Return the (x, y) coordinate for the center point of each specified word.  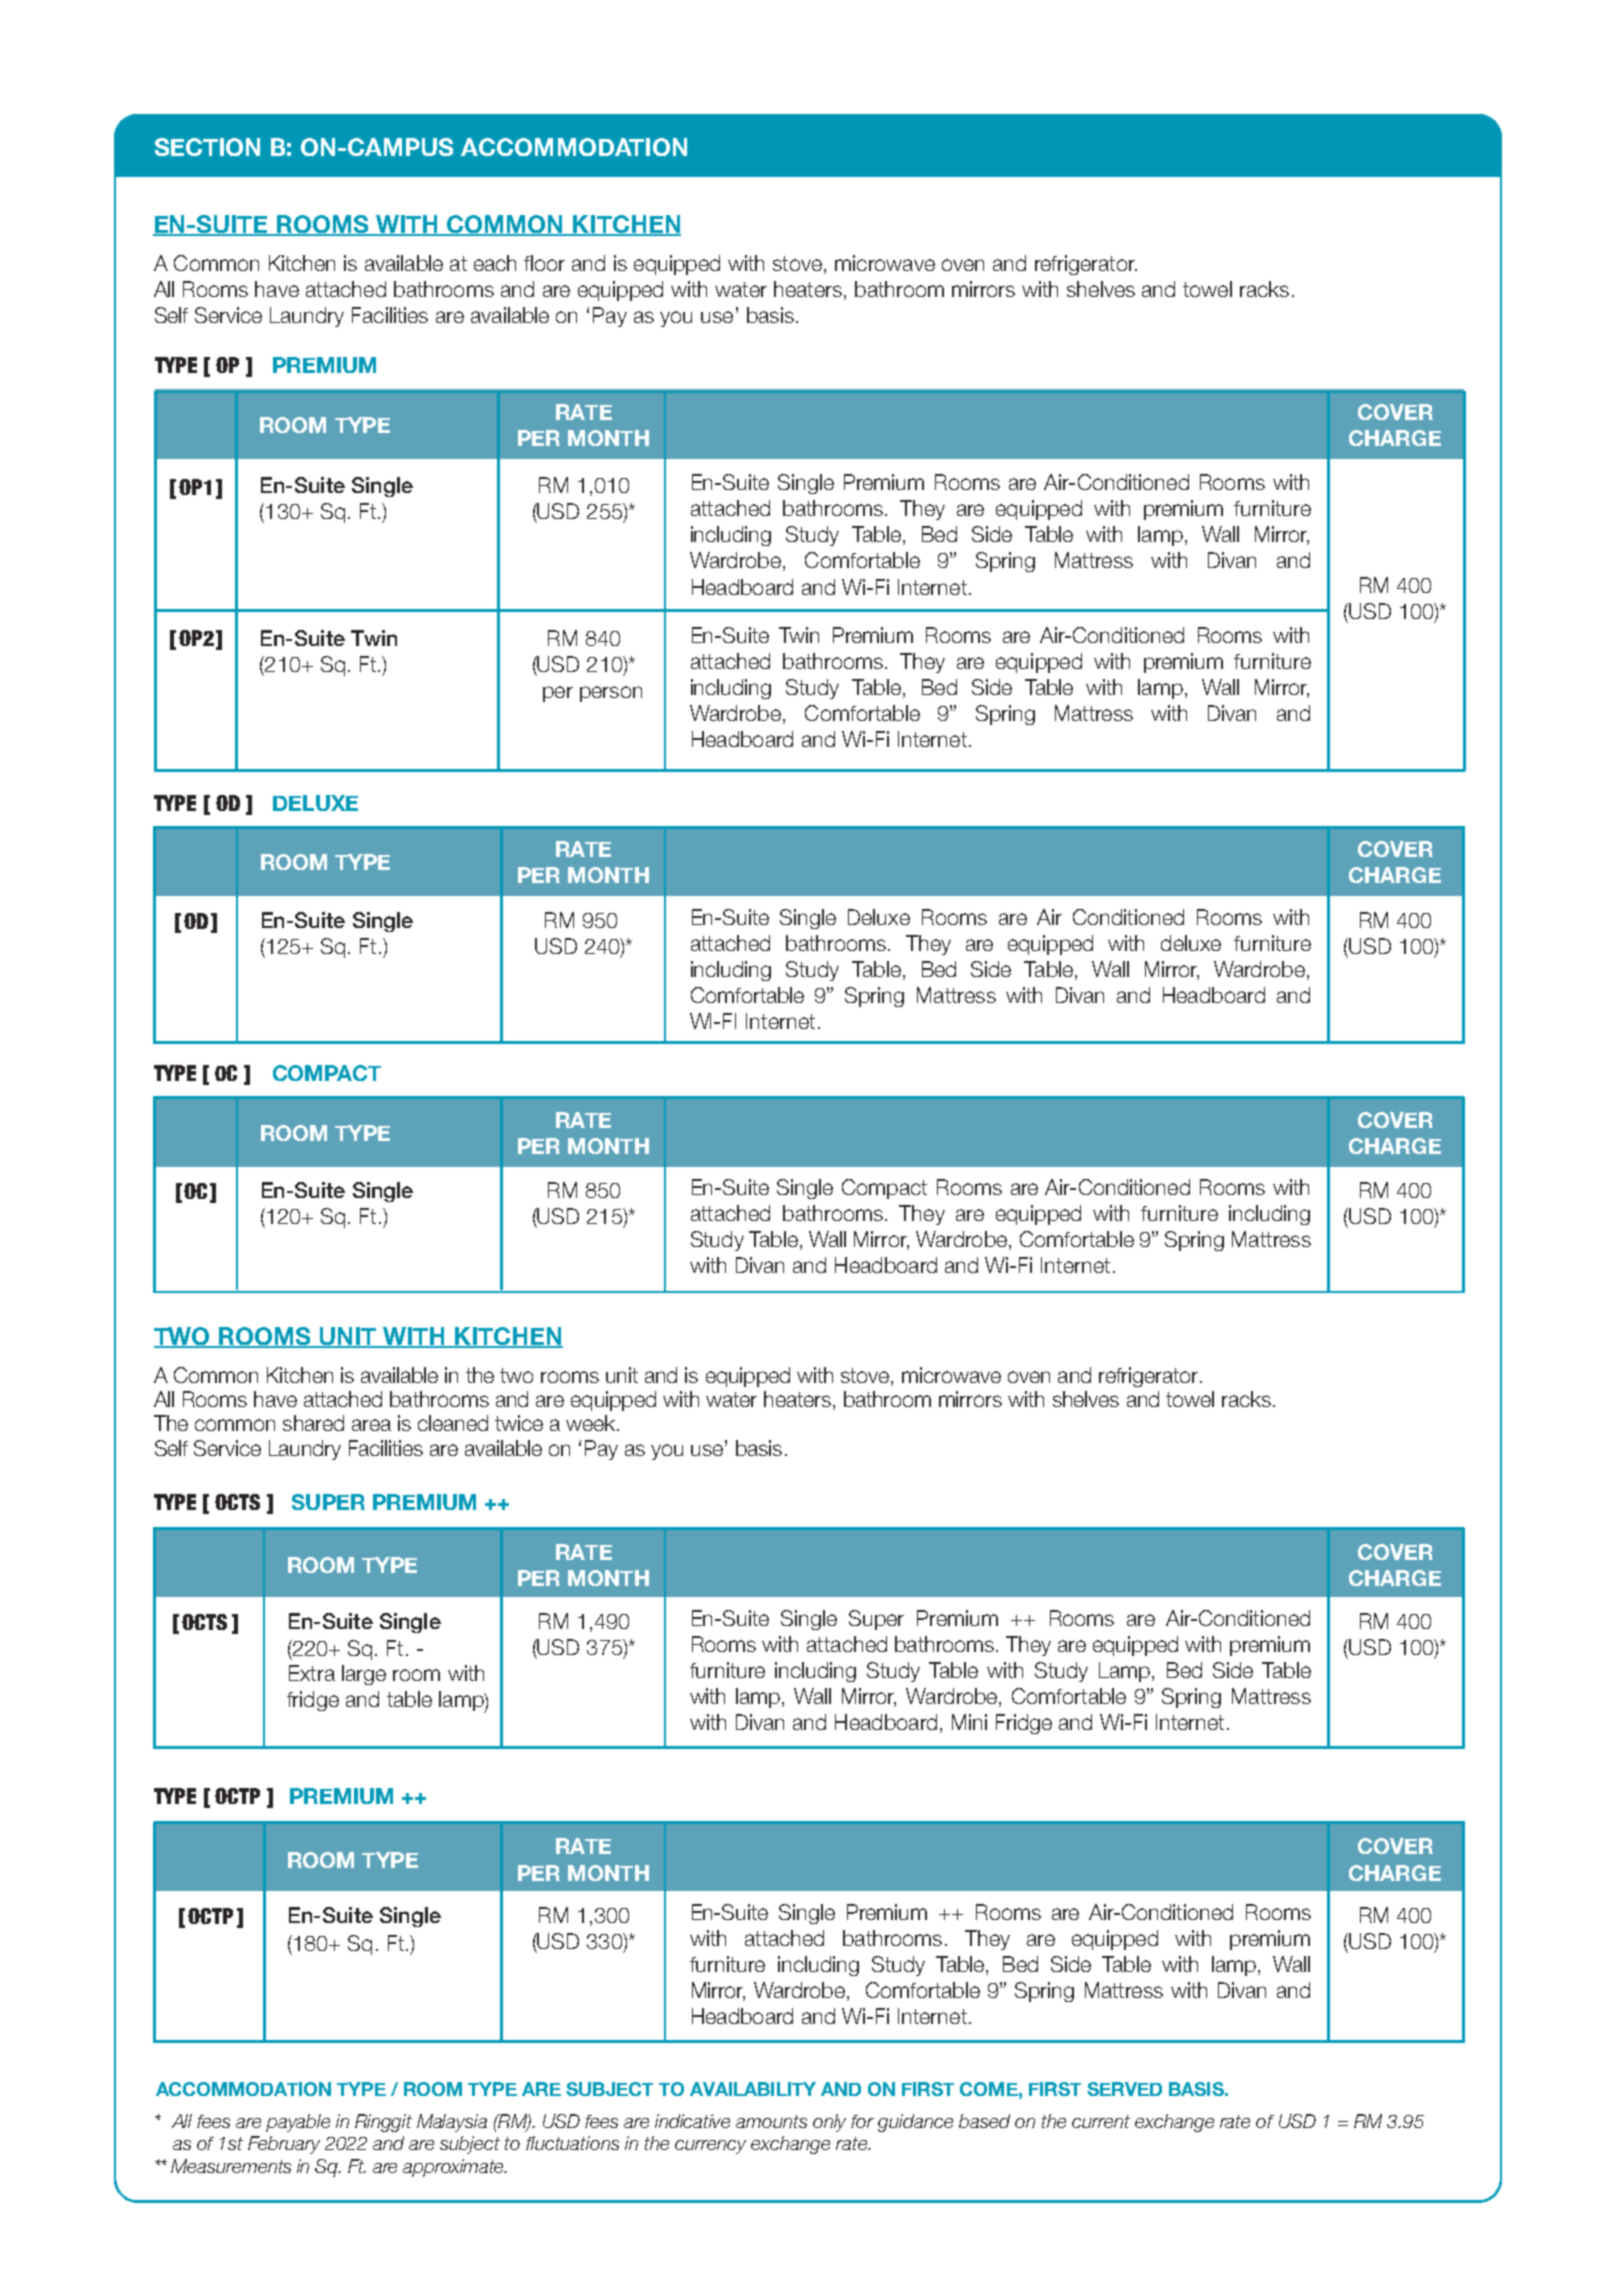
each (495, 263)
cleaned (453, 1423)
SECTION (207, 147)
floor (544, 263)
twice (519, 1423)
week (592, 1423)
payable (298, 2123)
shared (313, 1423)
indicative (692, 2121)
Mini (969, 1722)
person (611, 694)
